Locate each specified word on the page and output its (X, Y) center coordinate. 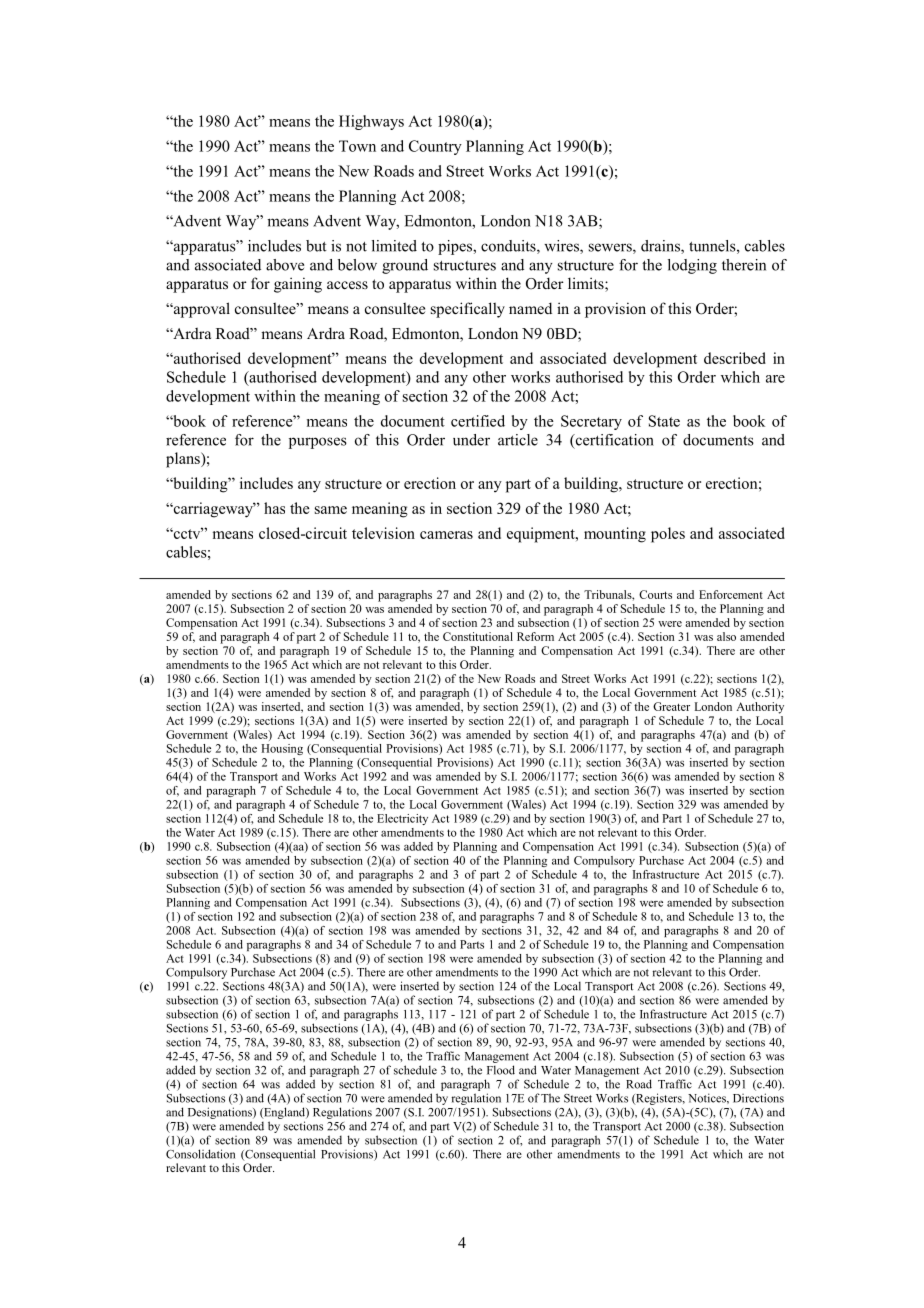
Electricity (402, 819)
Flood (501, 1070)
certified (478, 421)
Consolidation (200, 1154)
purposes (318, 443)
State (664, 421)
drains (661, 247)
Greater (671, 706)
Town (357, 146)
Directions (758, 1098)
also (726, 636)
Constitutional (478, 636)
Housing (282, 749)
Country (435, 147)
